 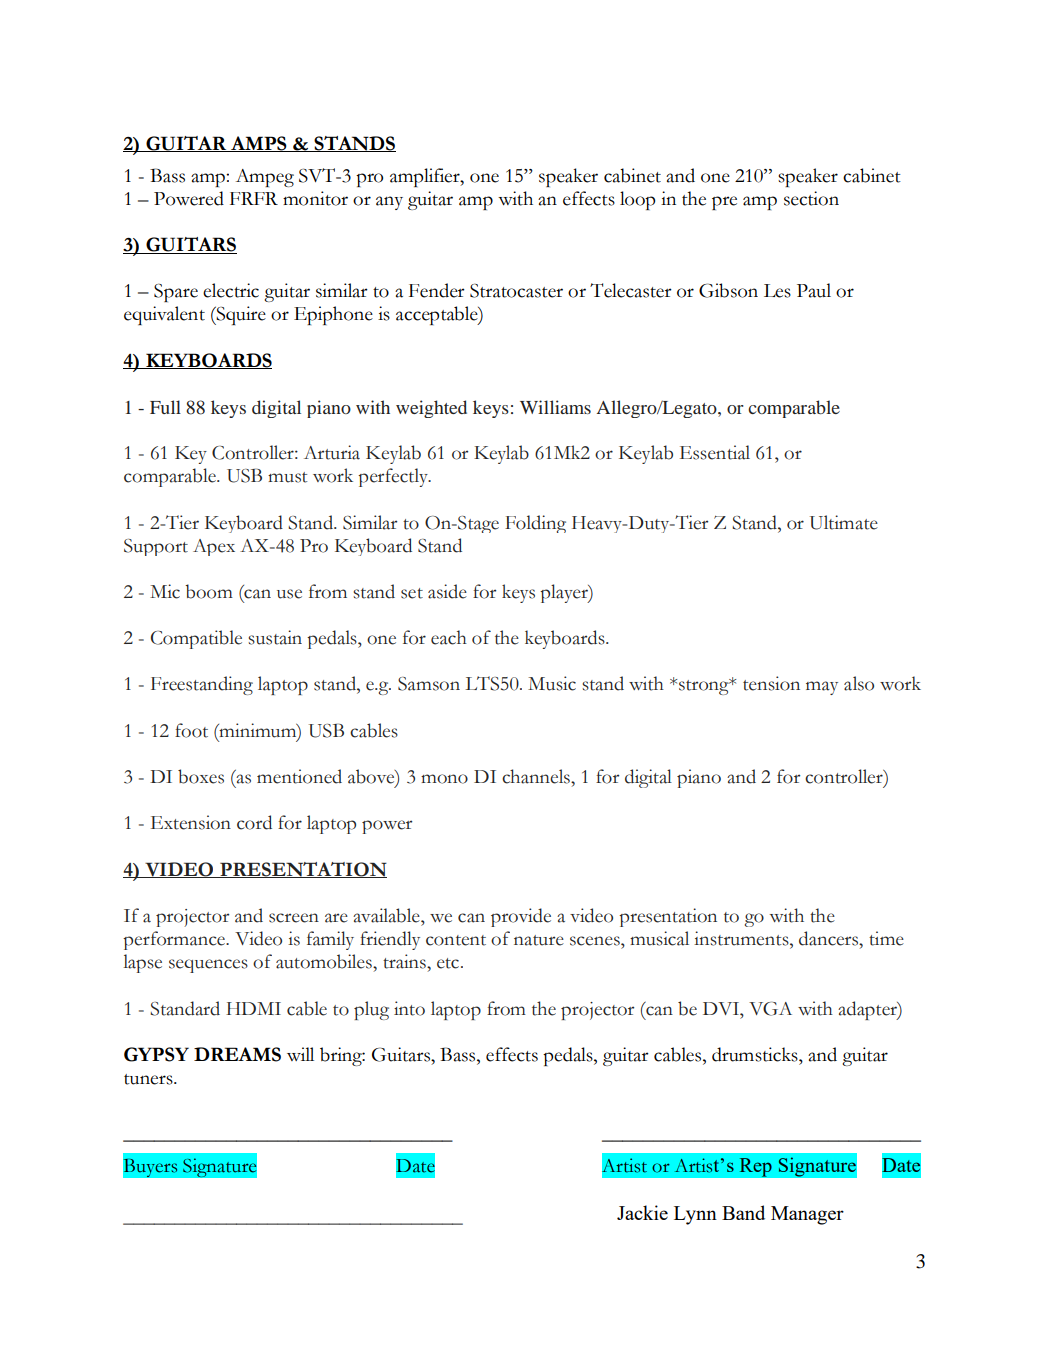 I want to click on weighted, so click(x=431, y=409).
